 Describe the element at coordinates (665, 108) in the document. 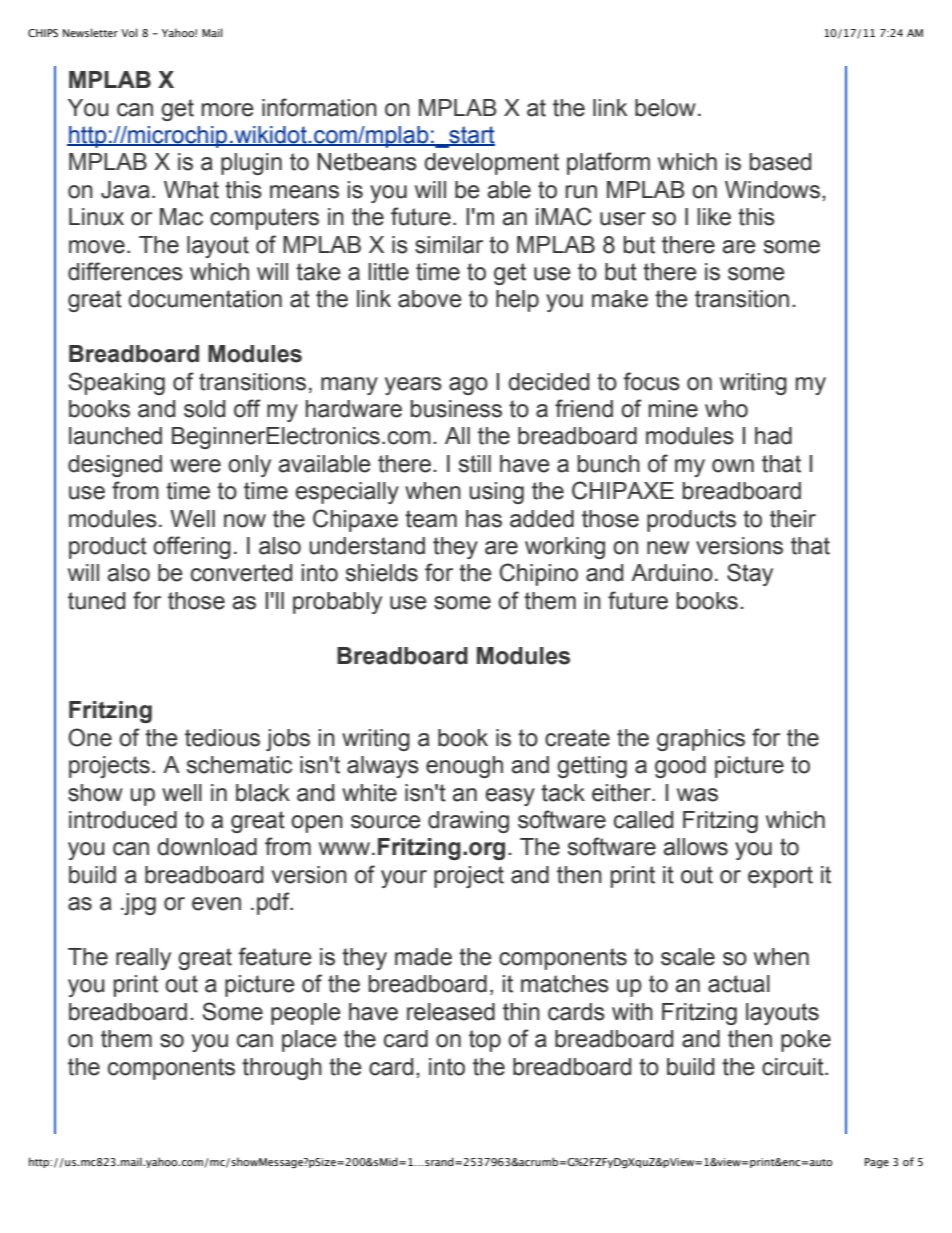

I see `below` at that location.
